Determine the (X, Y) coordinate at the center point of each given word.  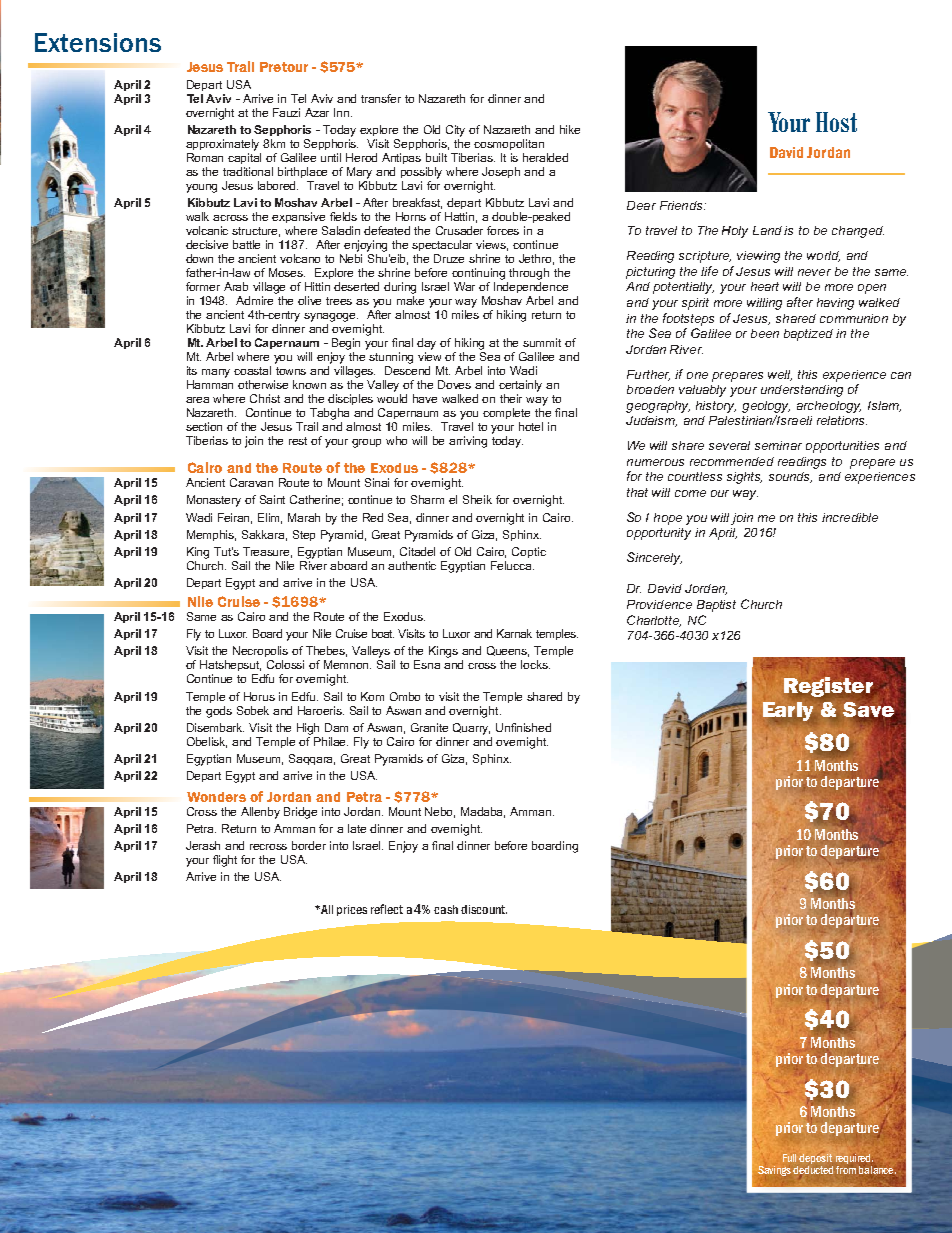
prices (352, 910)
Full (789, 1158)
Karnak (514, 633)
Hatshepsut (230, 665)
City (455, 131)
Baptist (716, 606)
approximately (222, 145)
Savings (774, 1171)
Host (836, 122)
